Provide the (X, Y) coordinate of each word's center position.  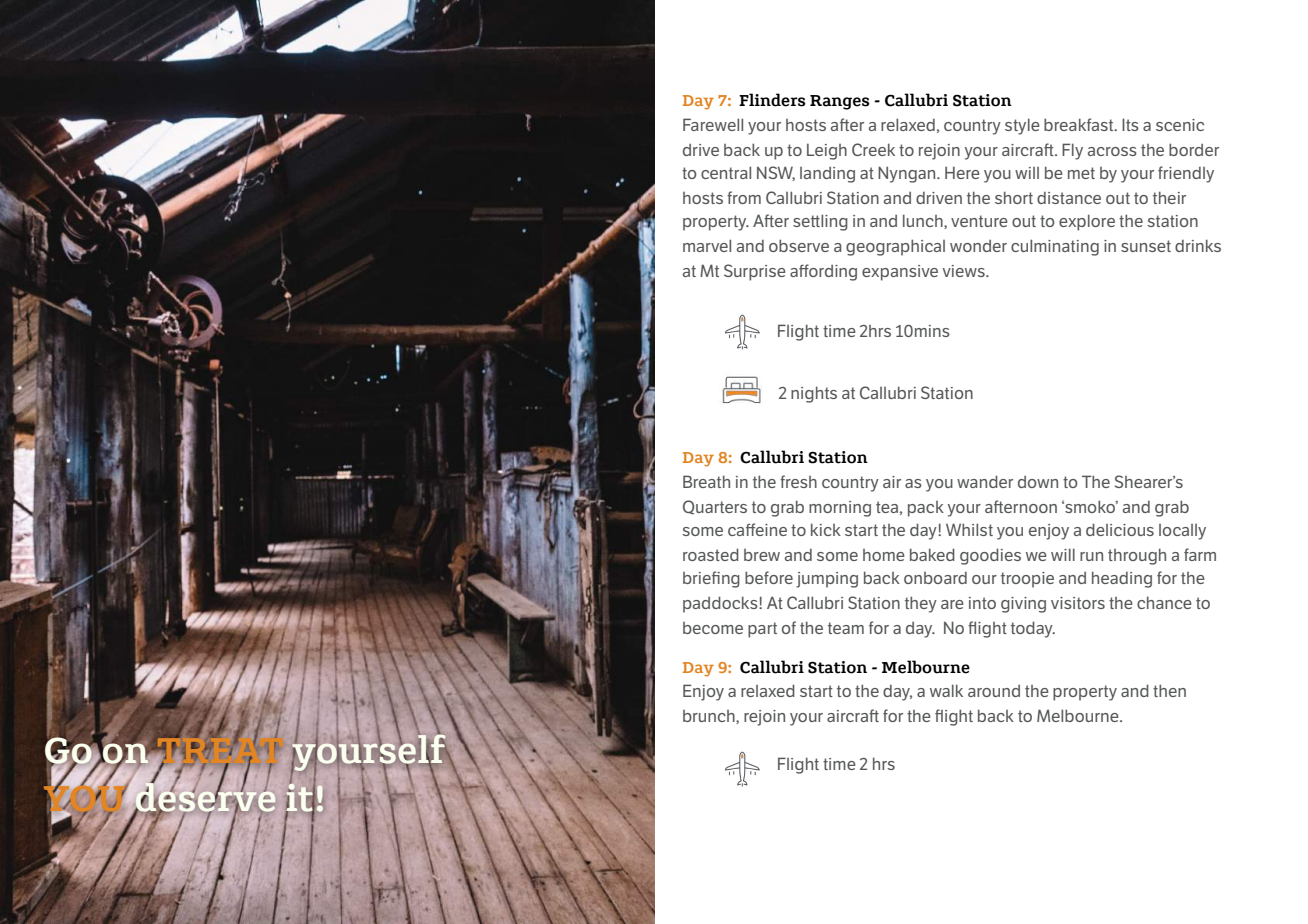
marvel (707, 245)
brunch (710, 717)
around (994, 691)
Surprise (755, 272)
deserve (204, 797)
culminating (1055, 247)
